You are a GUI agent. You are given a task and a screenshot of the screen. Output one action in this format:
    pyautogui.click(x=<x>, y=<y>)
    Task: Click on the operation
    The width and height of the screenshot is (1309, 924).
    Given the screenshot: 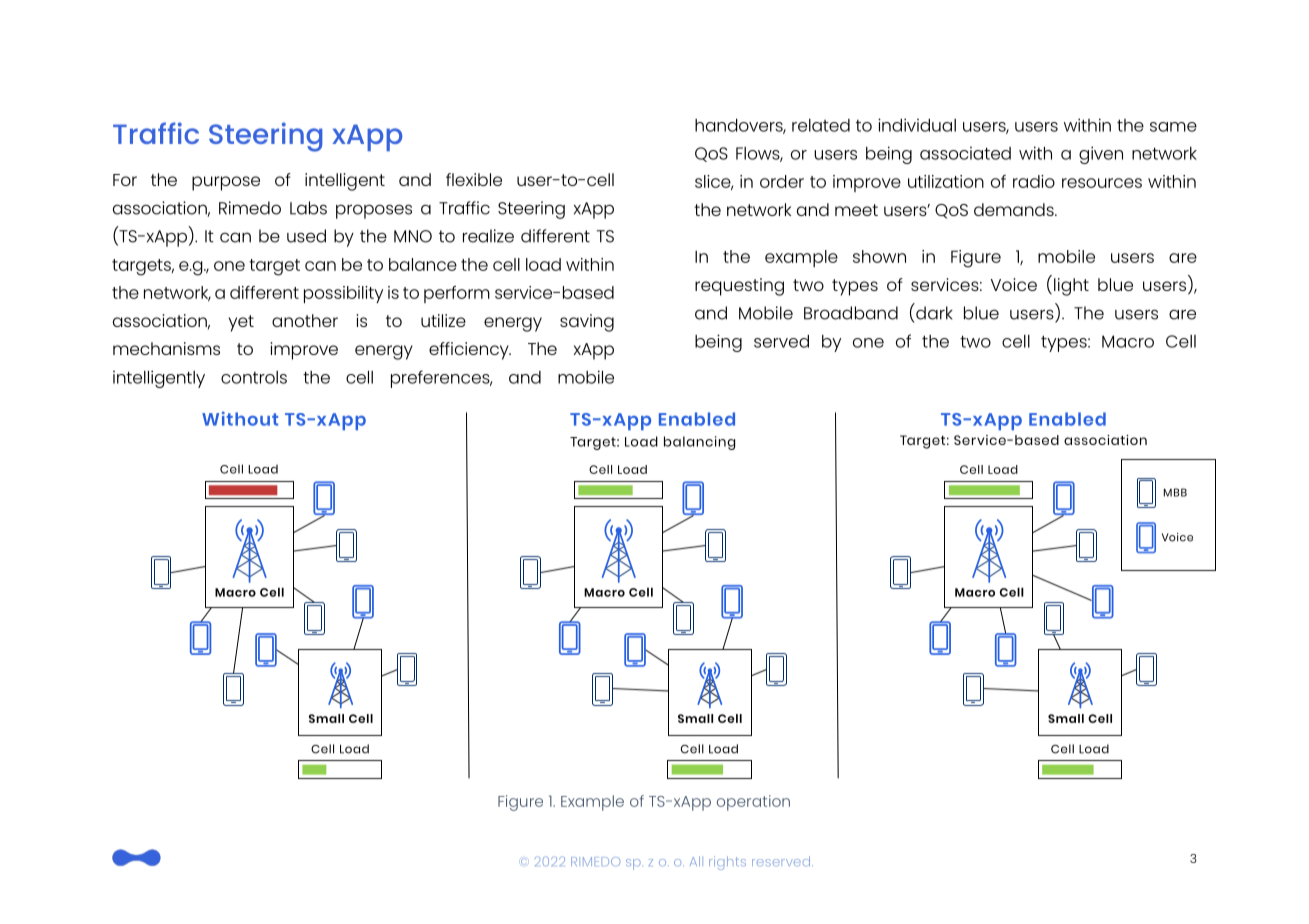 What is the action you would take?
    pyautogui.click(x=753, y=803)
